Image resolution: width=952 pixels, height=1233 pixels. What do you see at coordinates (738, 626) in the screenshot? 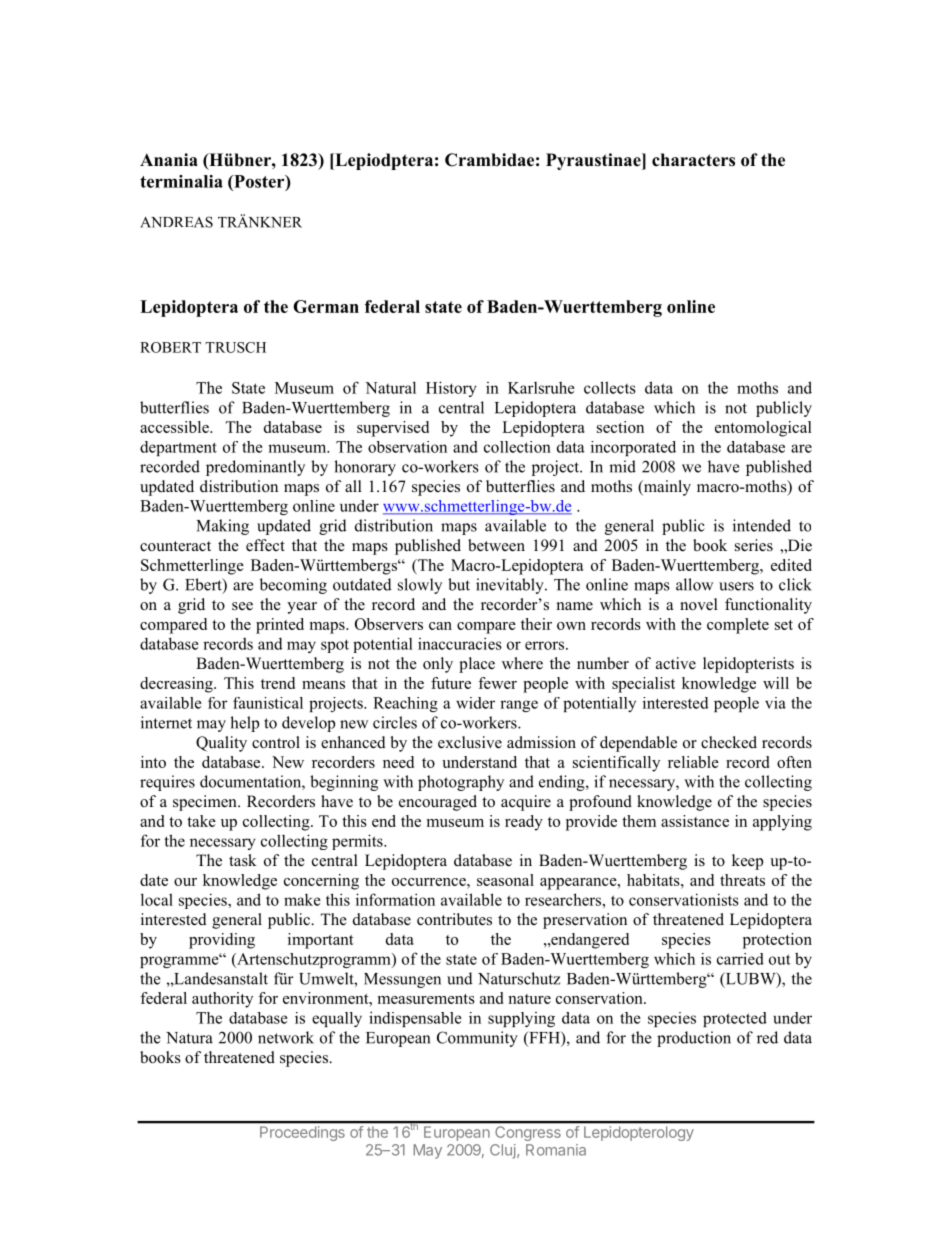
I see `complete` at bounding box center [738, 626].
